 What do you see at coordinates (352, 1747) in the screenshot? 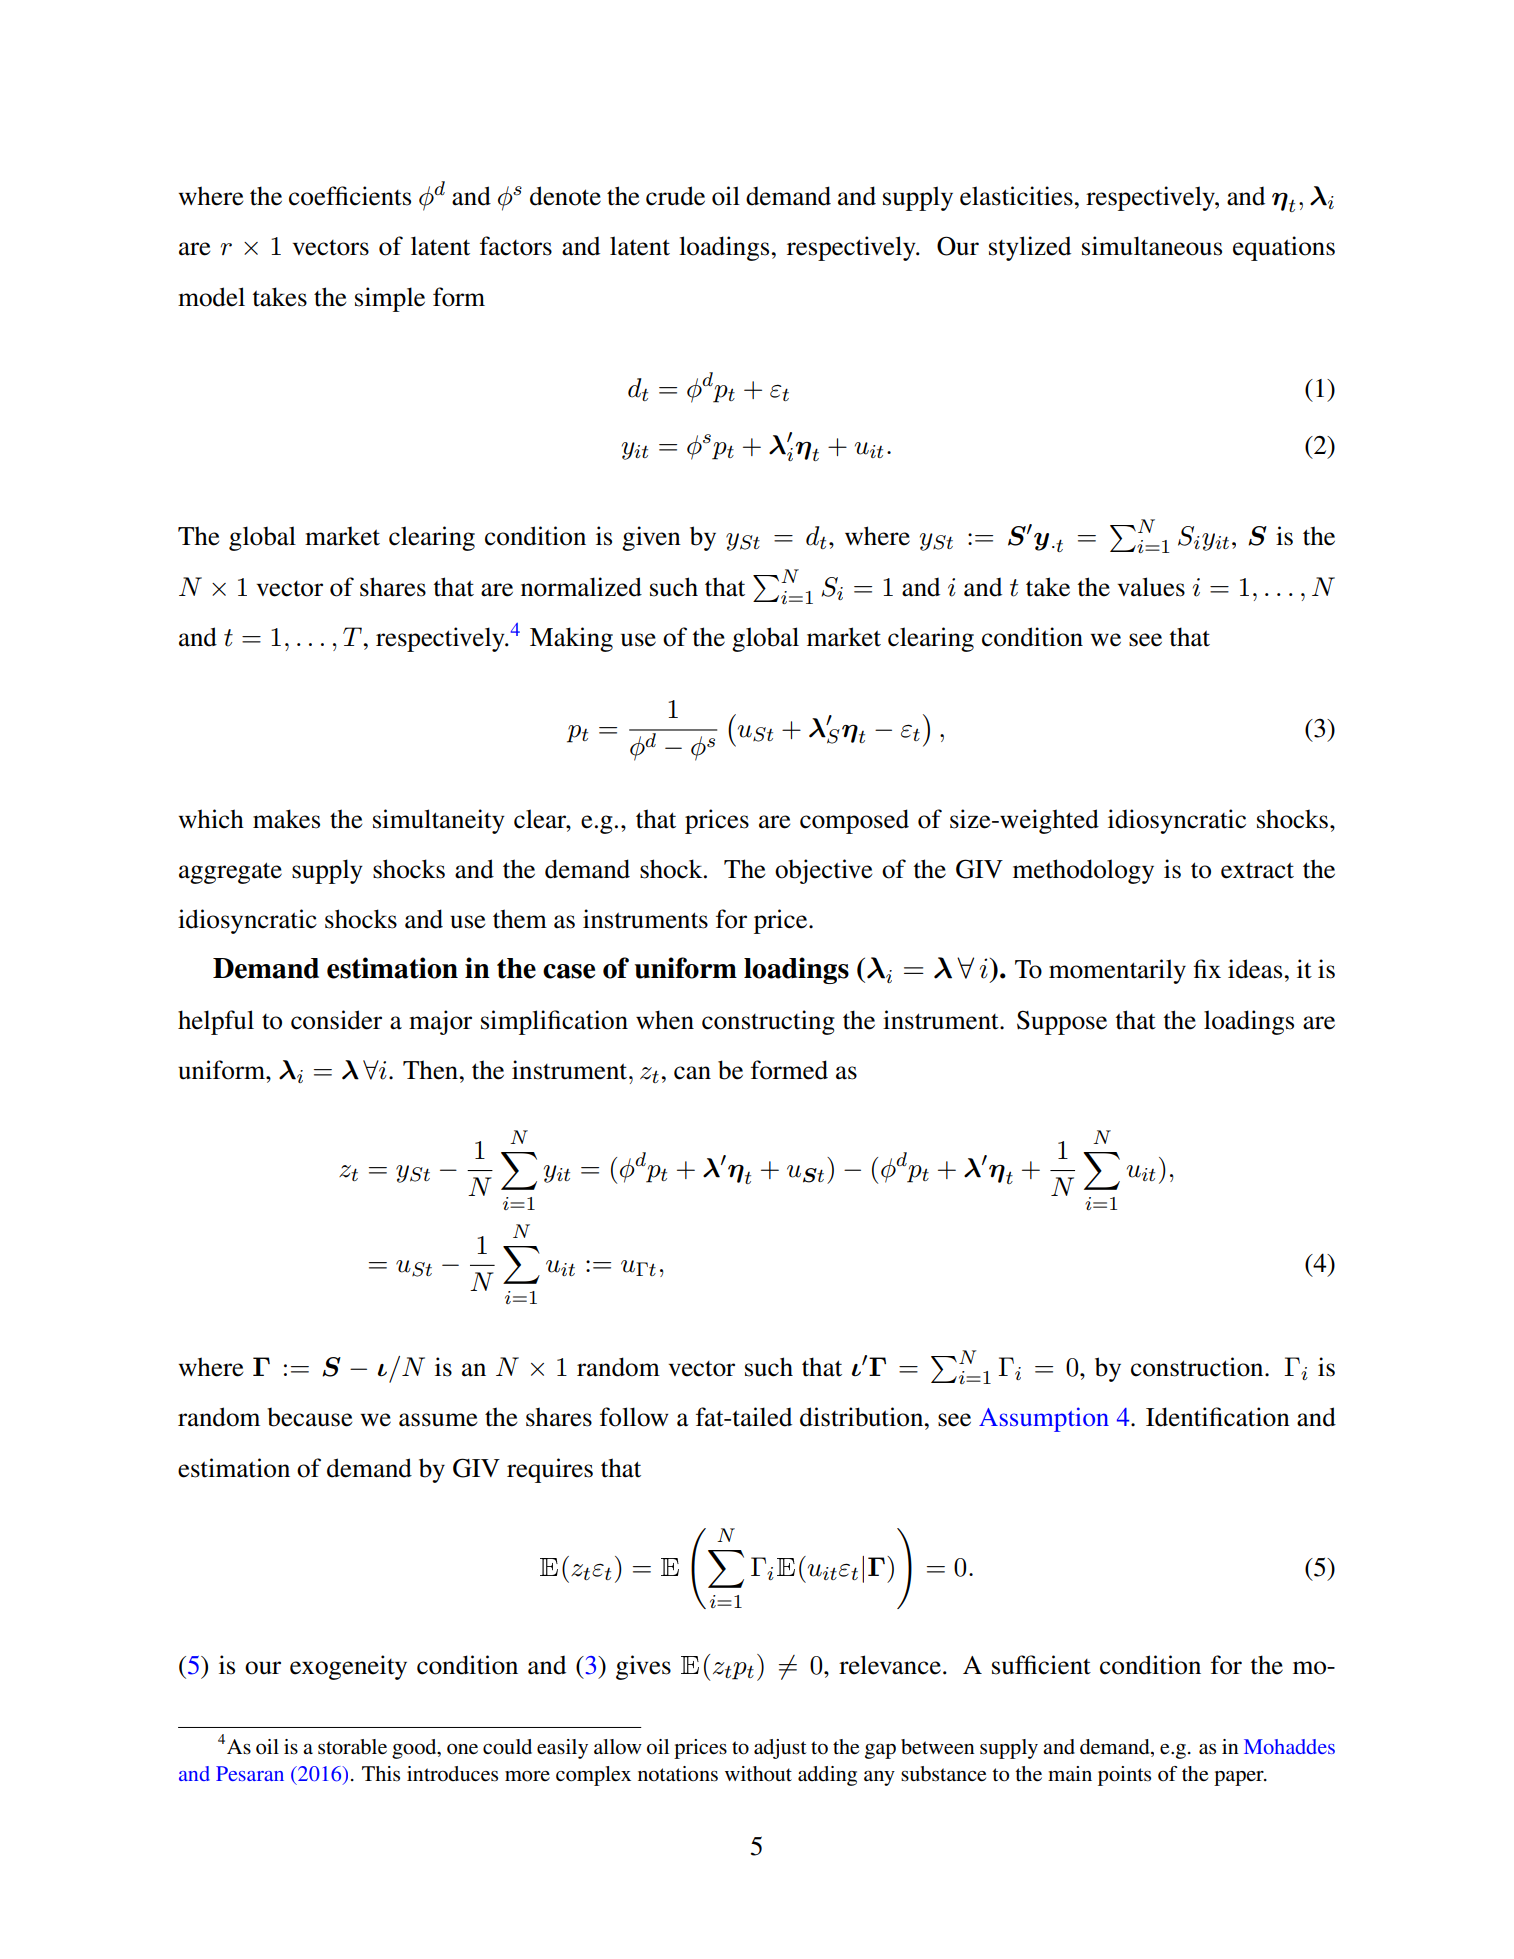
I see `storable` at bounding box center [352, 1747].
